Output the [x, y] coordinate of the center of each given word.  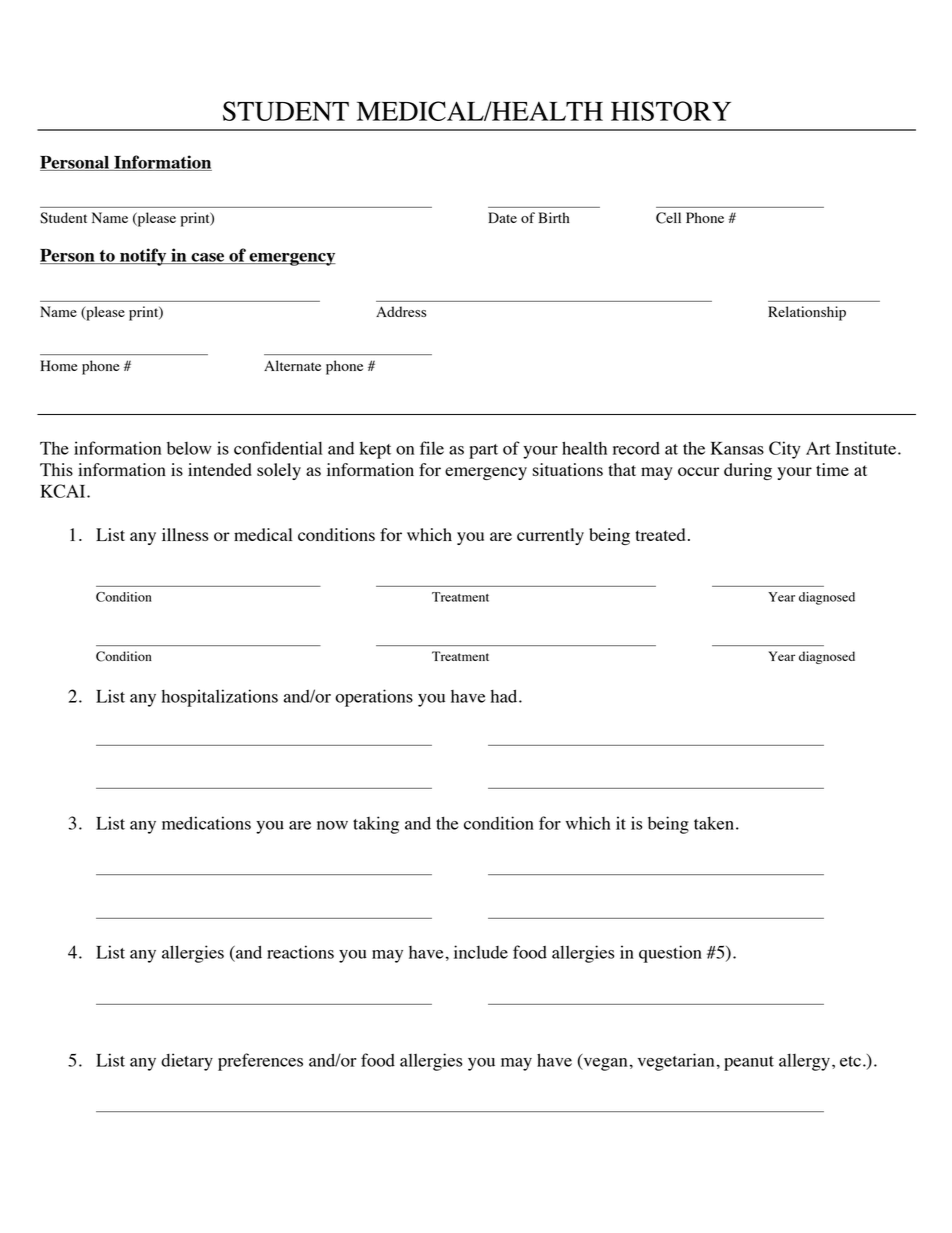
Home [59, 365]
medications [206, 823]
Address [401, 311]
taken [714, 823]
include [481, 952]
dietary [187, 1062]
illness [185, 534]
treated [660, 534]
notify [143, 257]
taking [376, 825]
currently [550, 536]
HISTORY [671, 111]
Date [502, 217]
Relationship [807, 313]
